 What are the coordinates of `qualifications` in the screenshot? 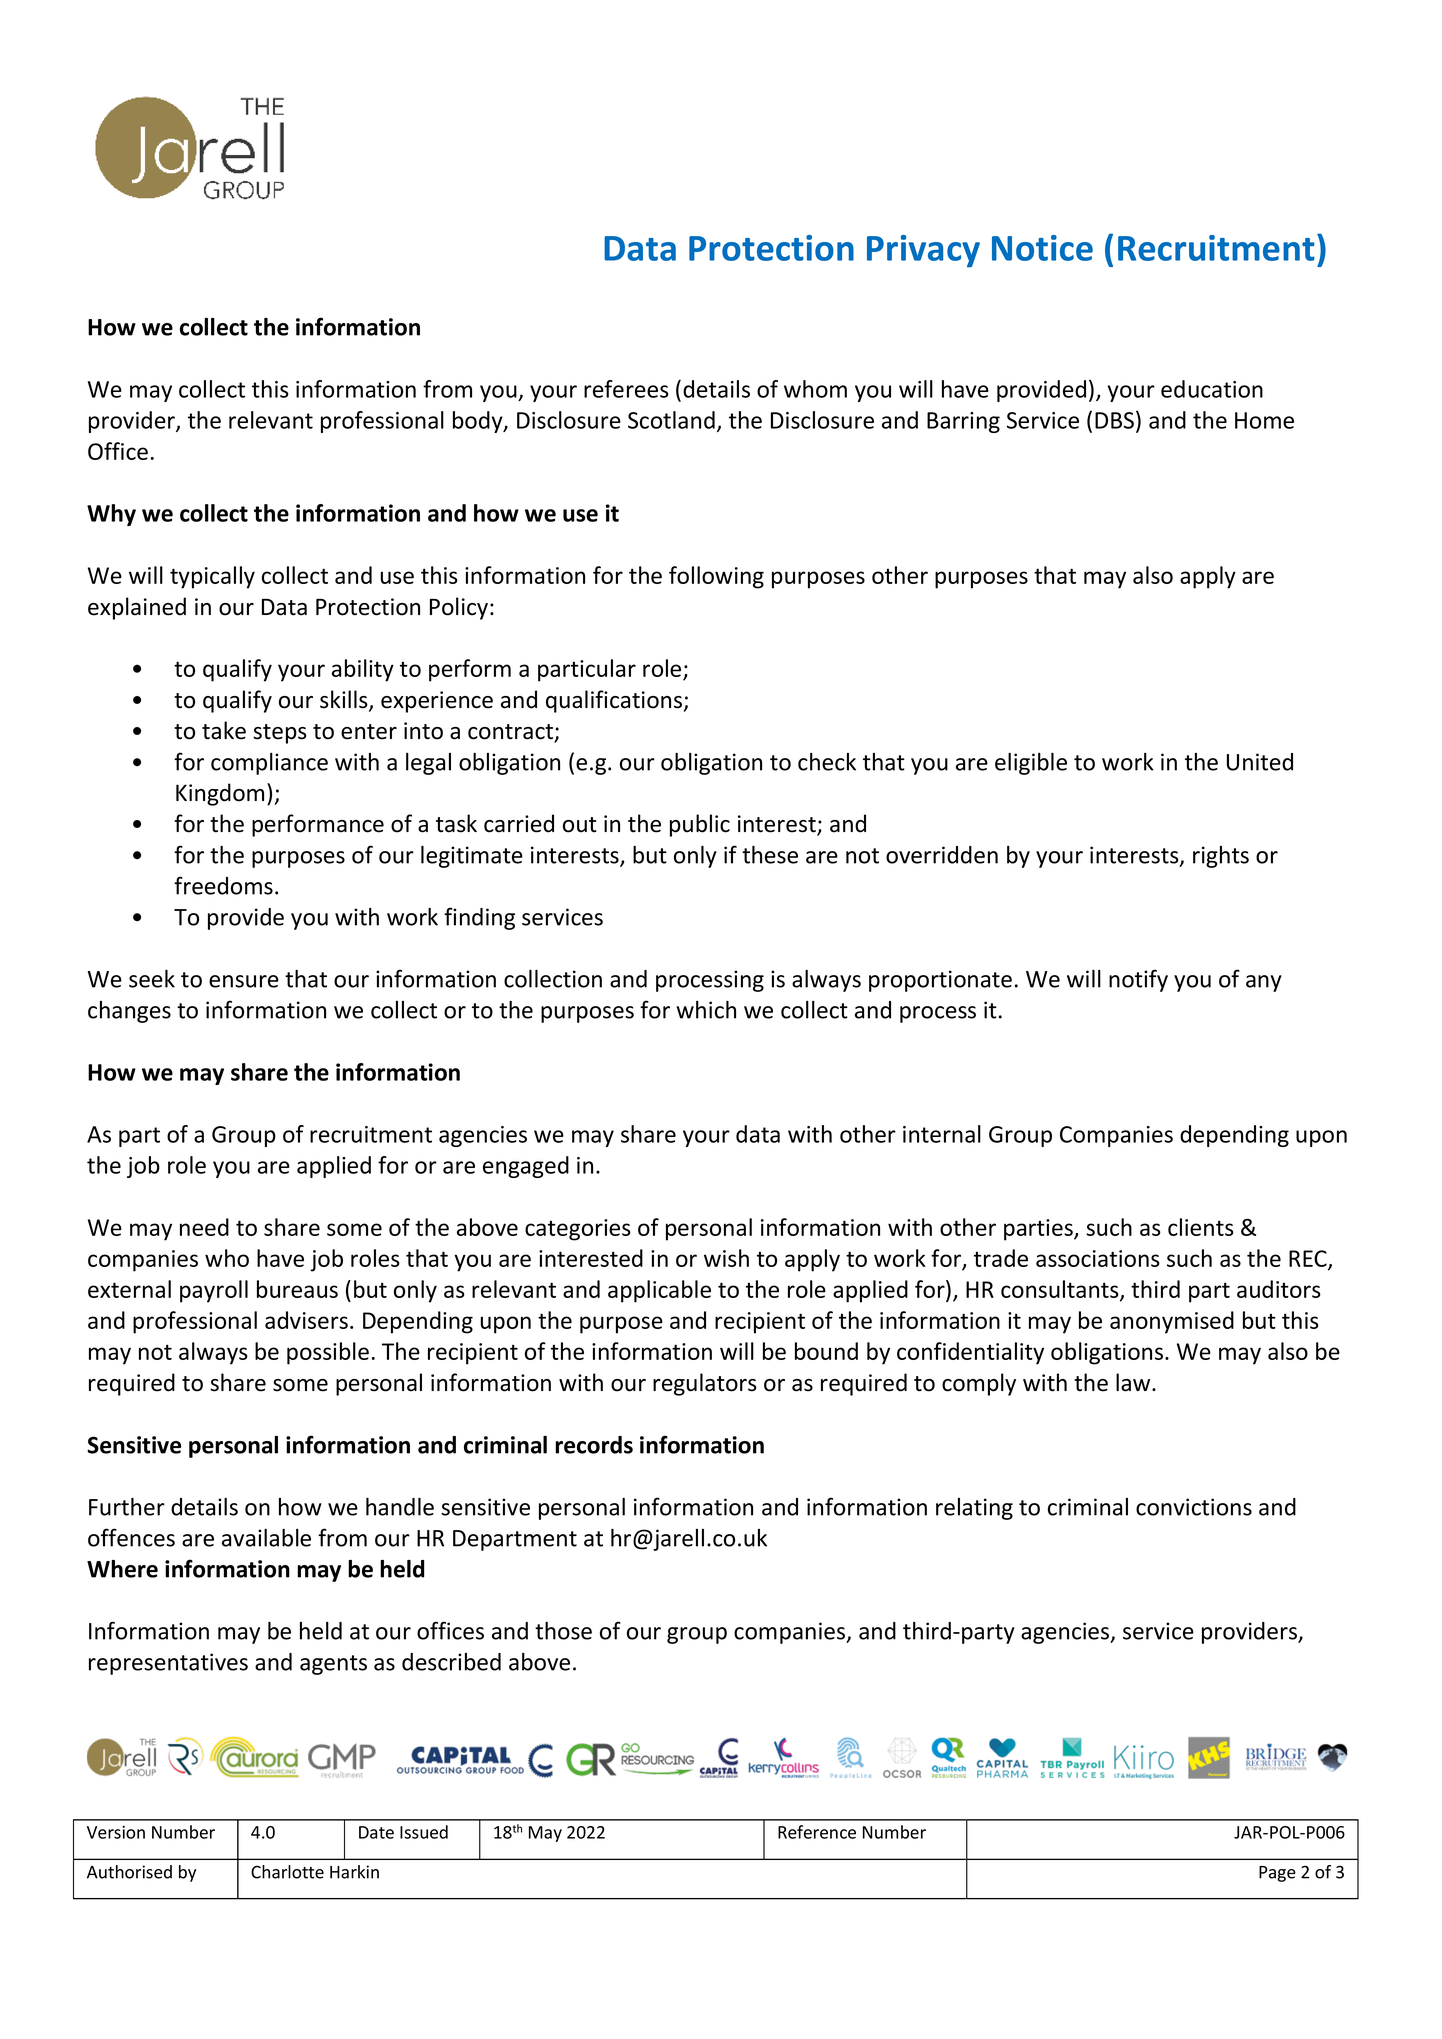 It's located at (614, 701).
